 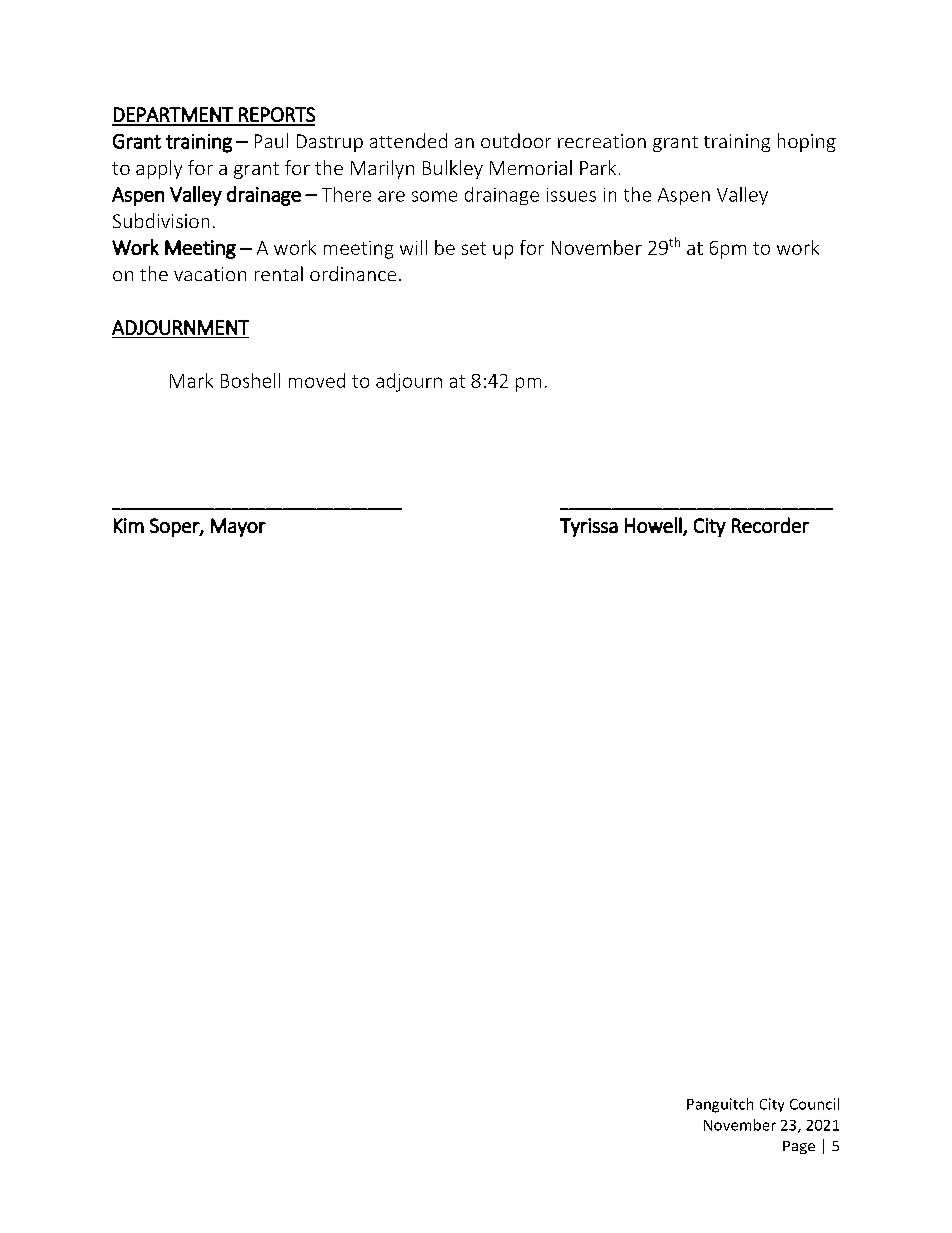 What do you see at coordinates (353, 273) in the screenshot?
I see `ordinance` at bounding box center [353, 273].
